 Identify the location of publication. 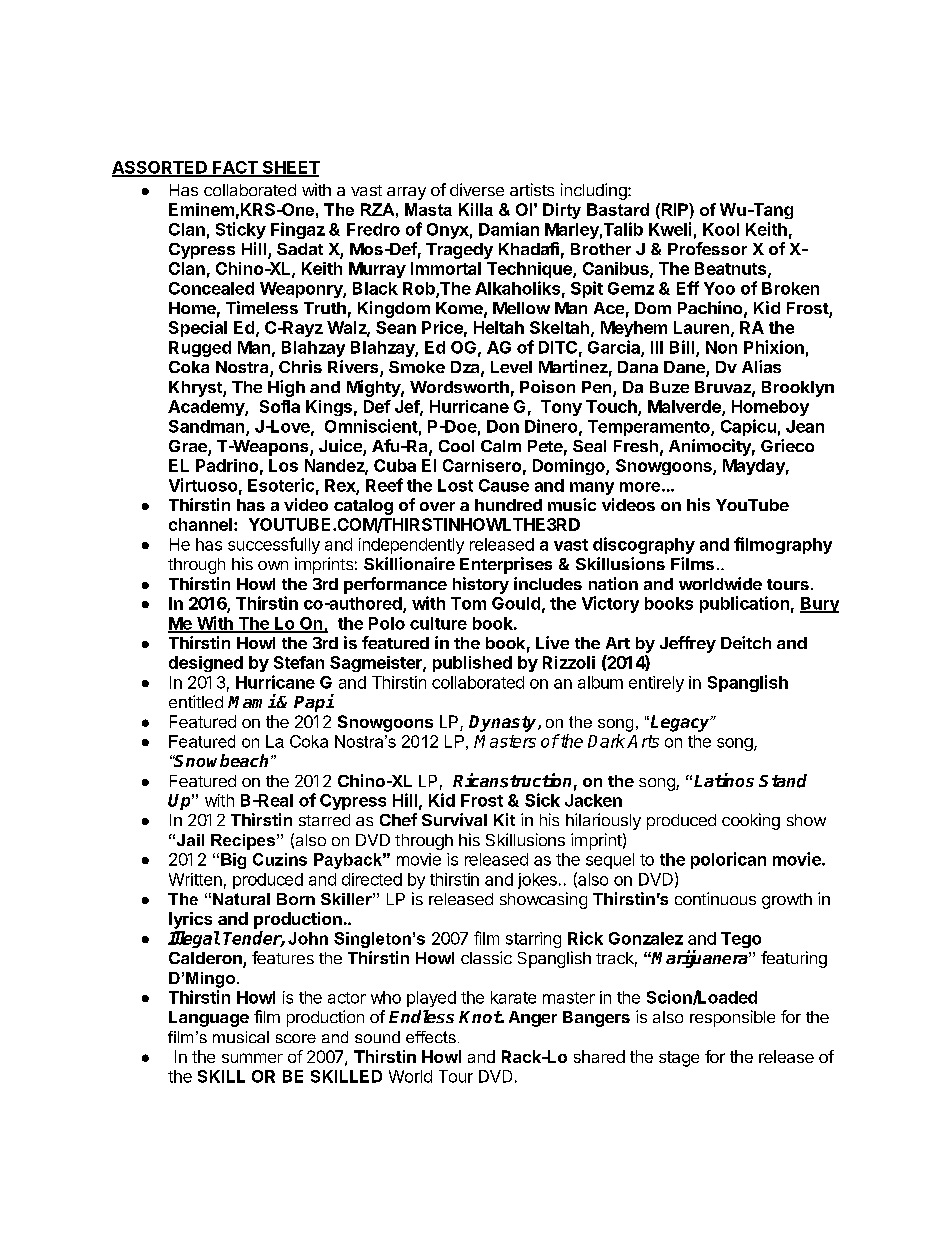
(744, 604).
